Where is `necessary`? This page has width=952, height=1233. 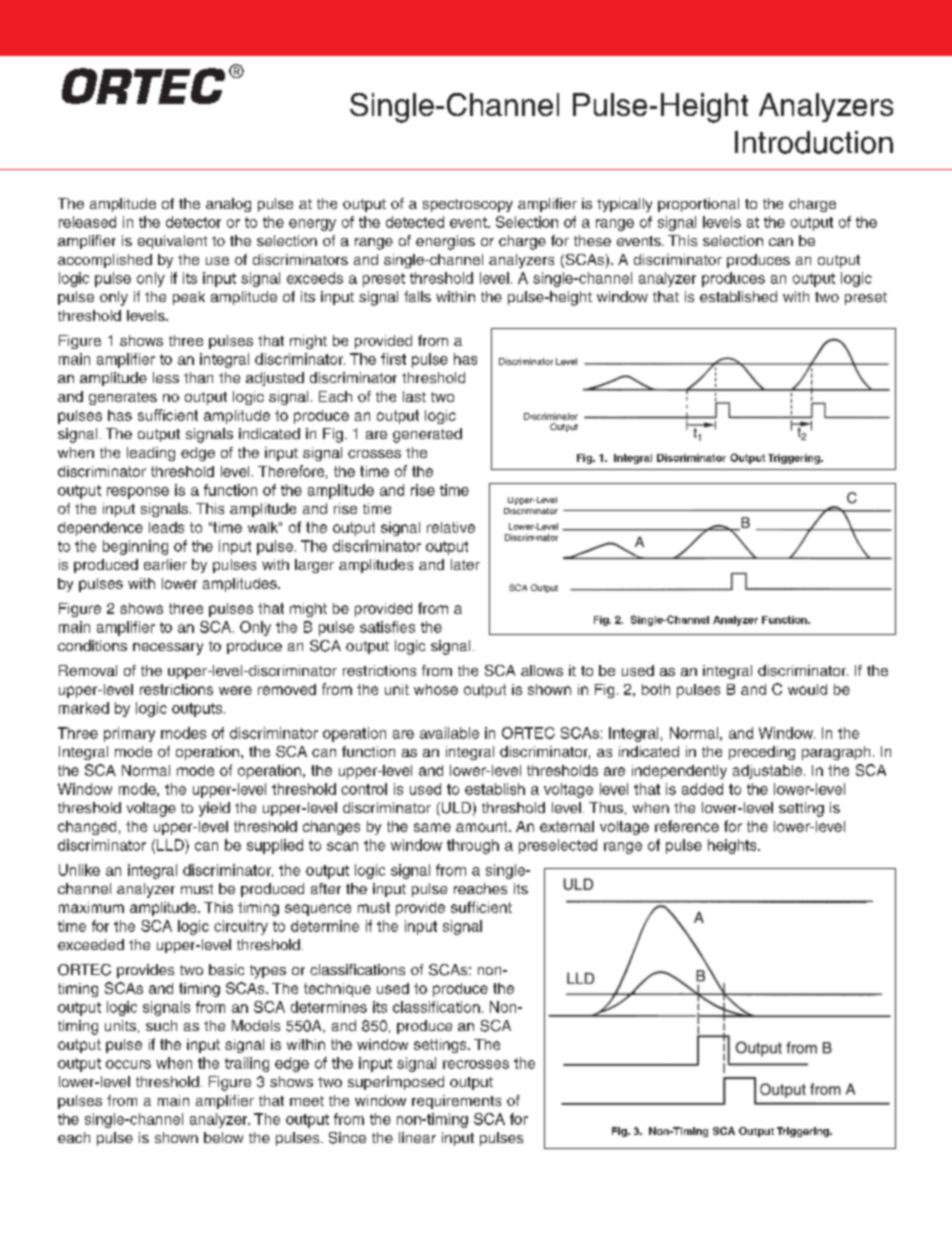
necessary is located at coordinates (168, 649).
